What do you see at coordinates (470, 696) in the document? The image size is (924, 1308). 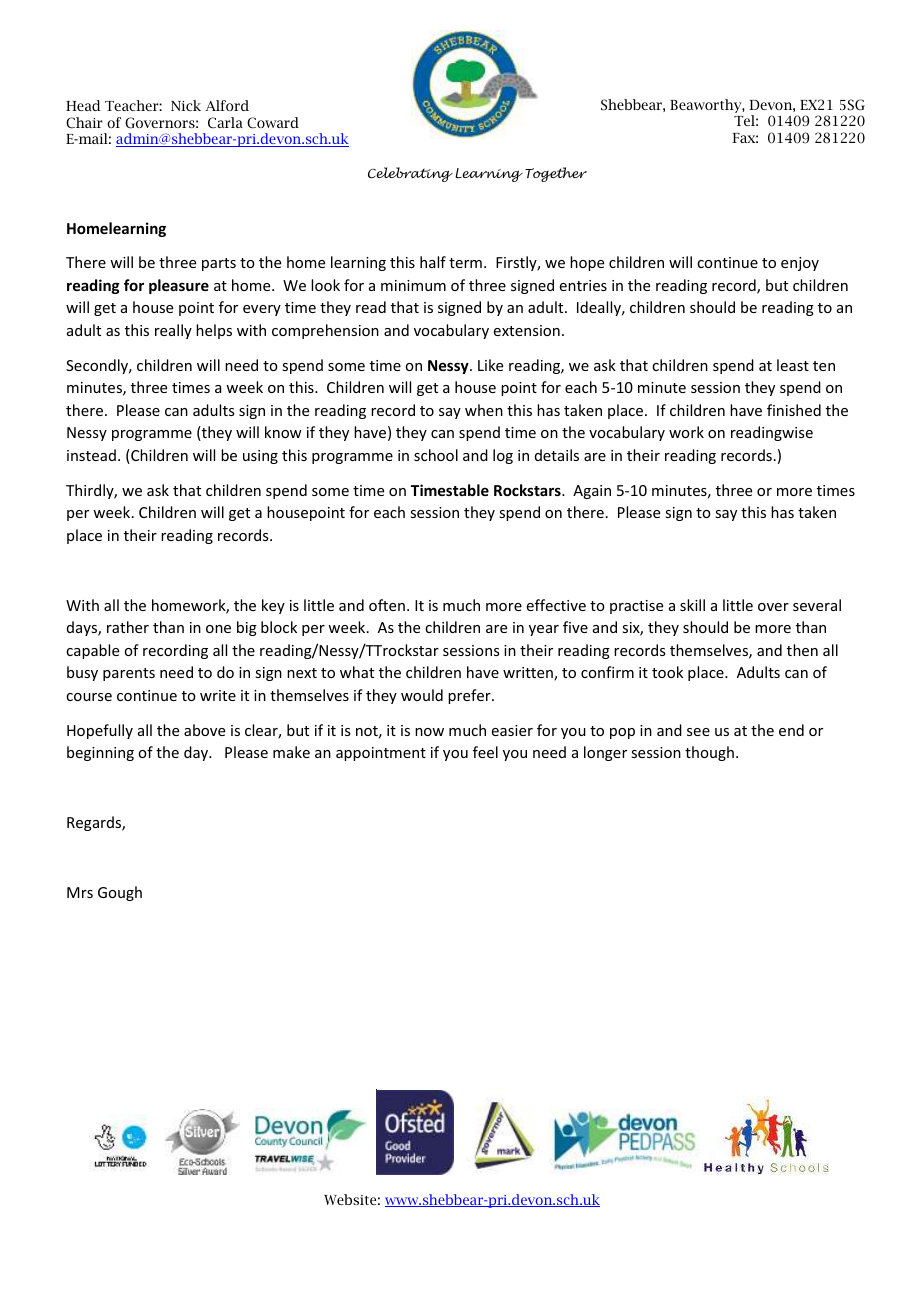 I see `prefer` at bounding box center [470, 696].
